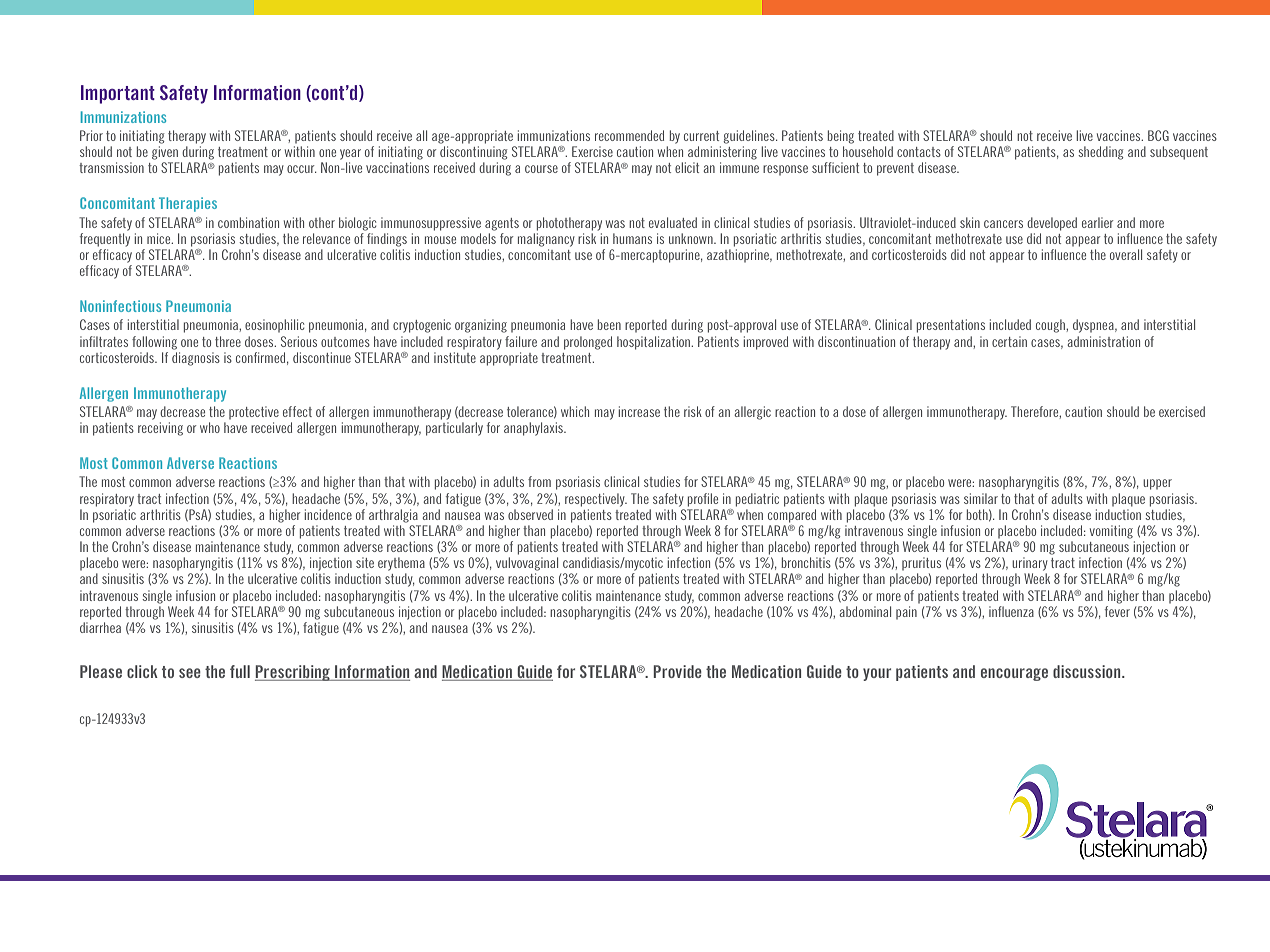 The image size is (1270, 952). What do you see at coordinates (1051, 326) in the screenshot?
I see `cough` at bounding box center [1051, 326].
